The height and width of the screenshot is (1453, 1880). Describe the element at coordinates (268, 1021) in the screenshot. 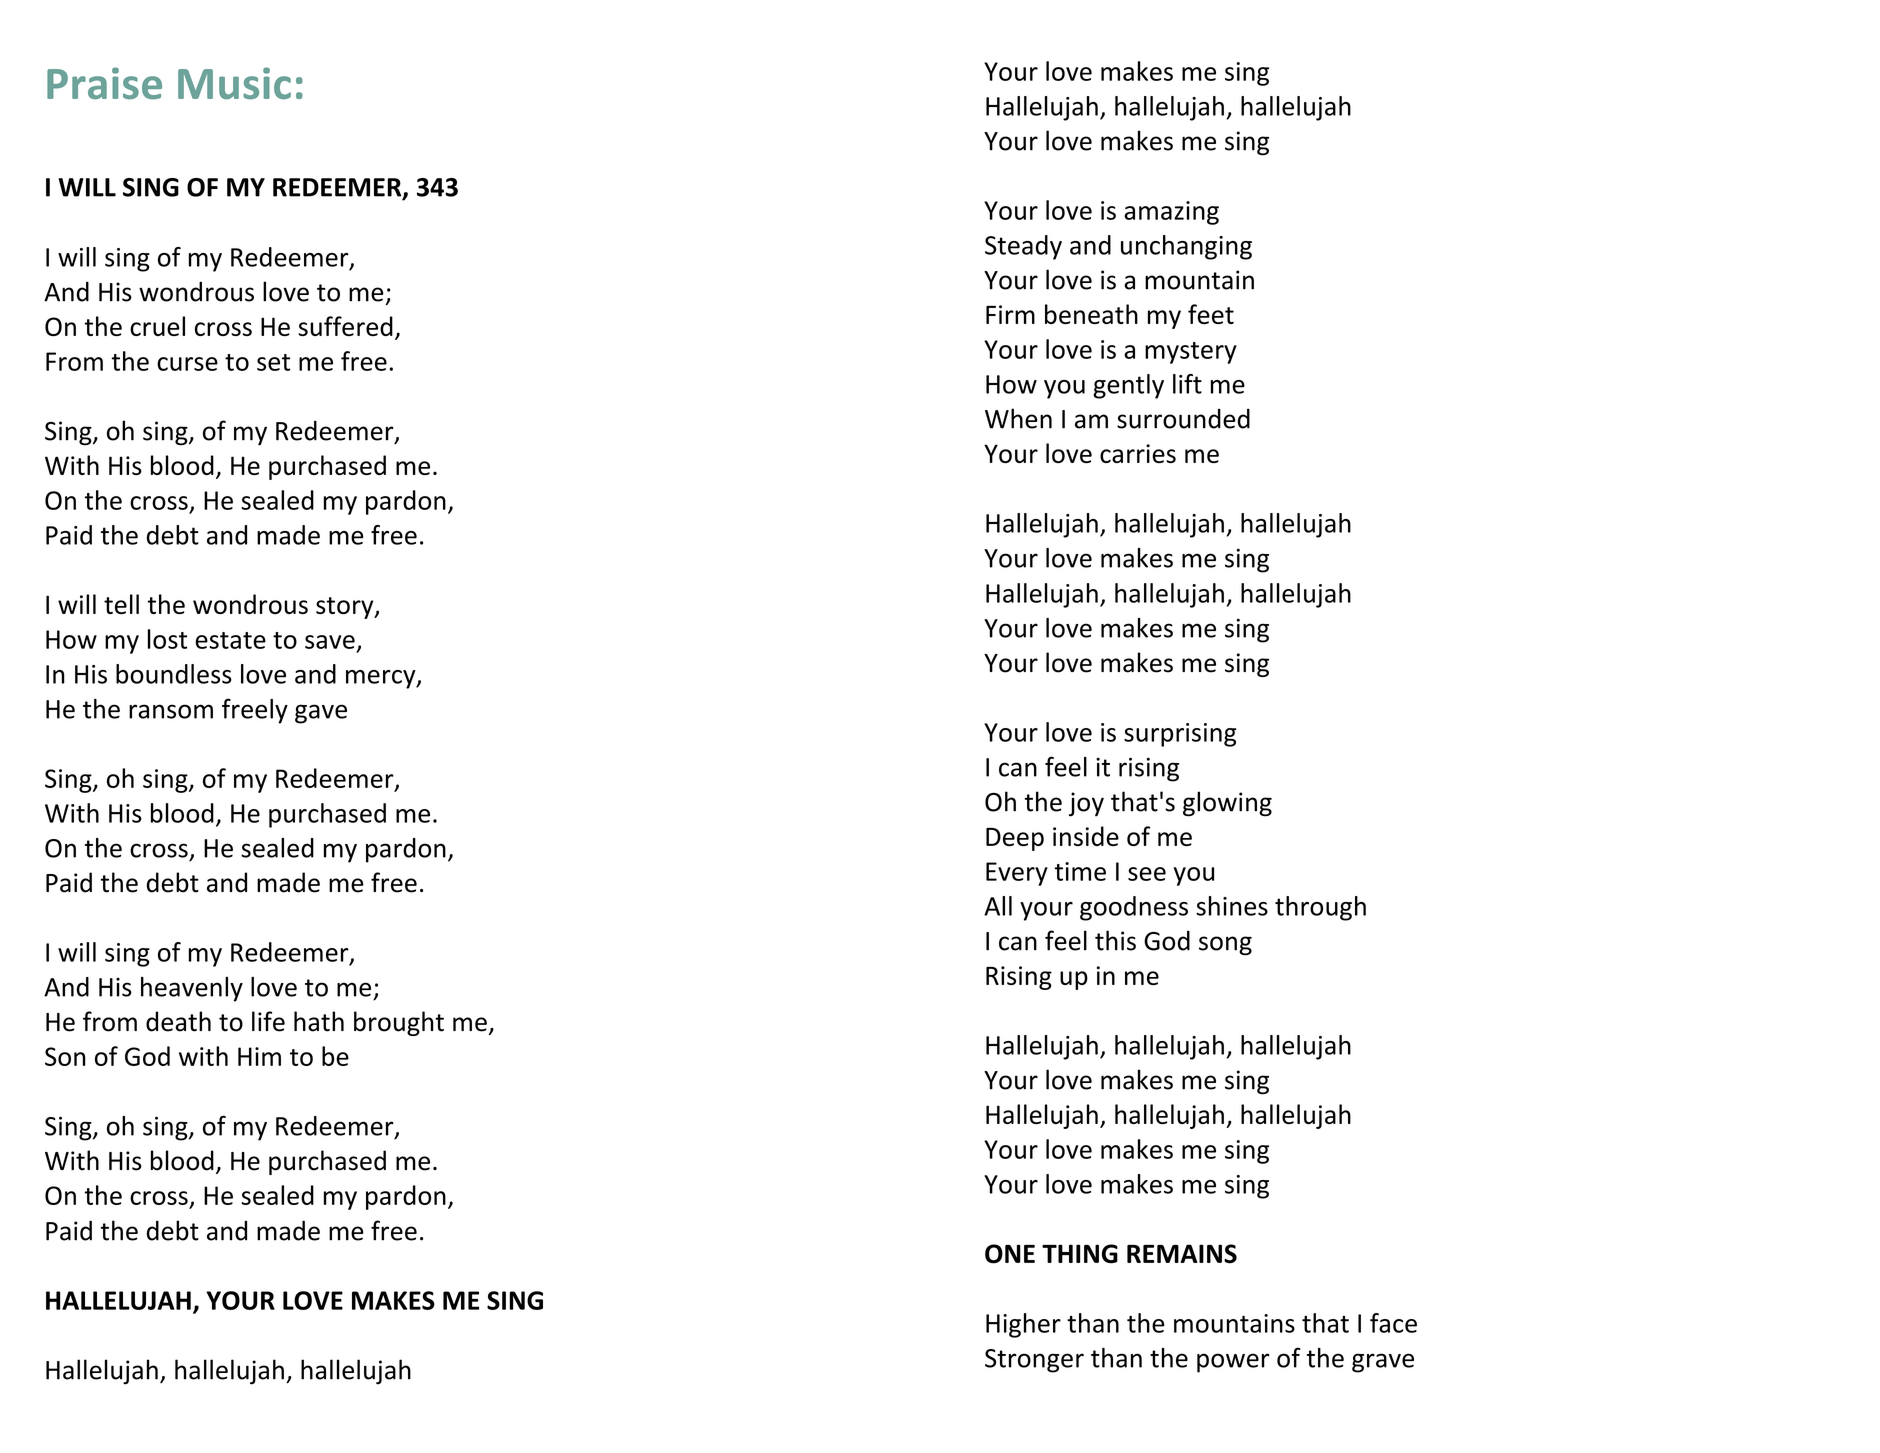

I see `life` at that location.
